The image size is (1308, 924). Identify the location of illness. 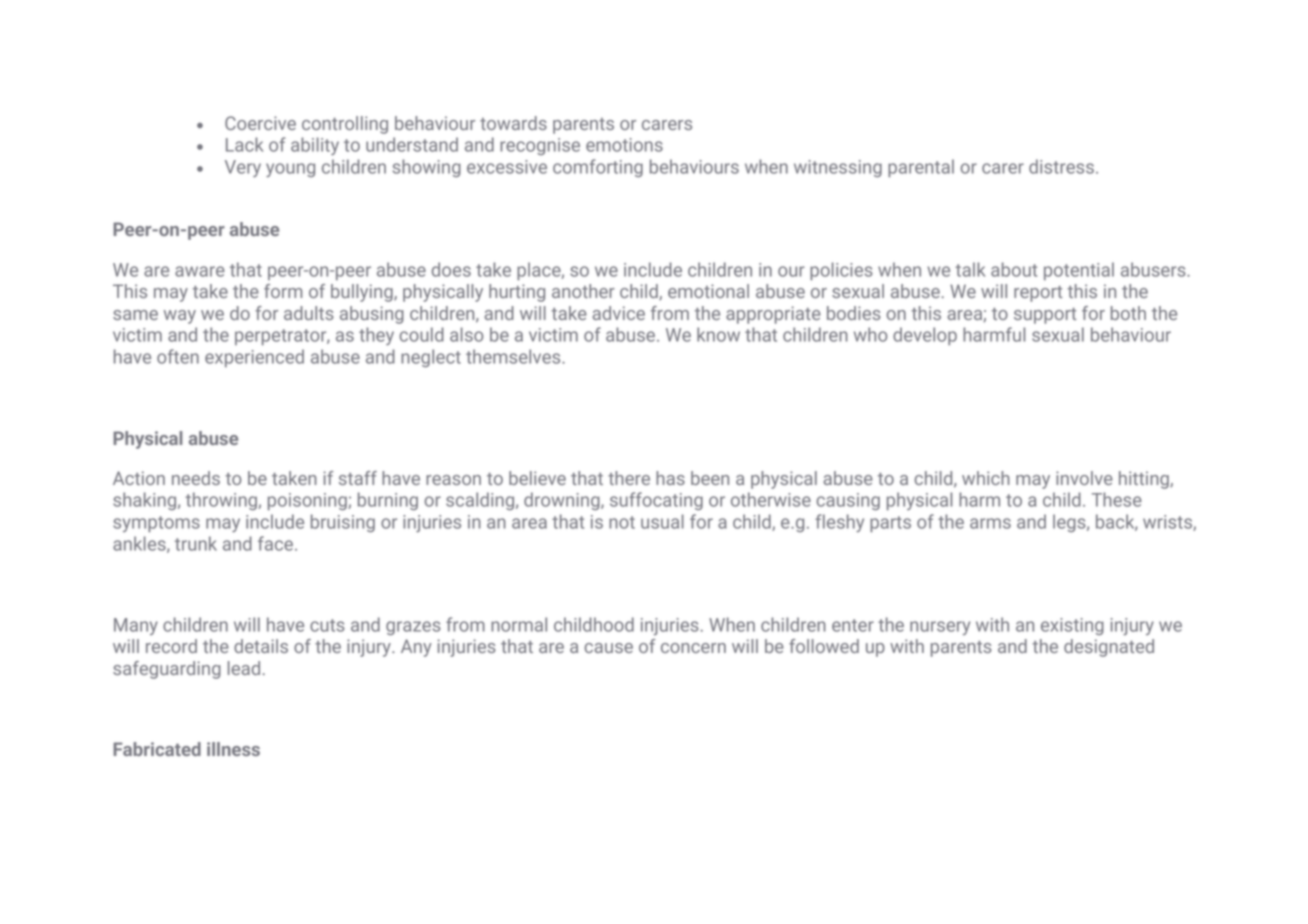
(233, 749).
